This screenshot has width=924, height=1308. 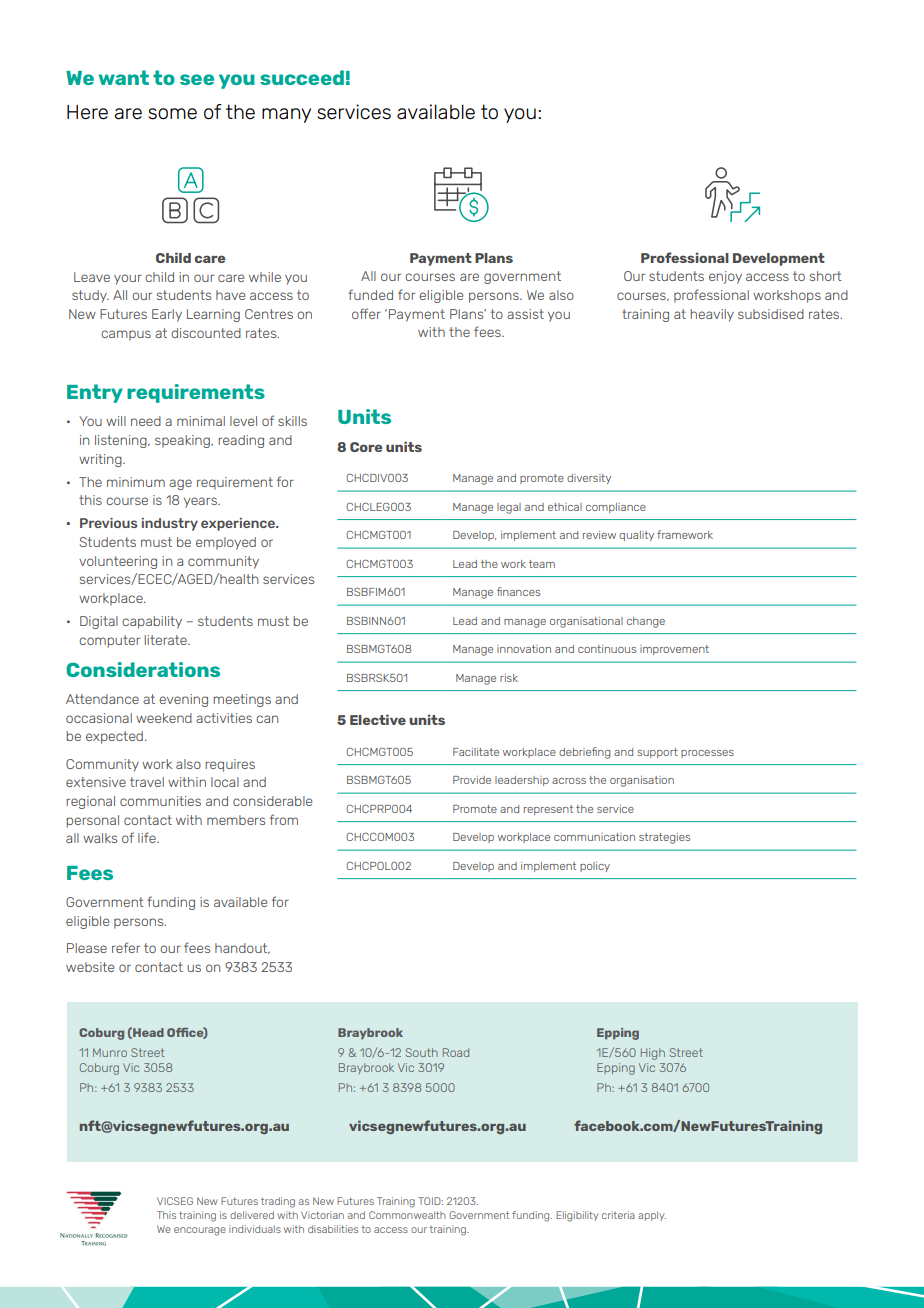 I want to click on encourage, so click(x=200, y=1231).
